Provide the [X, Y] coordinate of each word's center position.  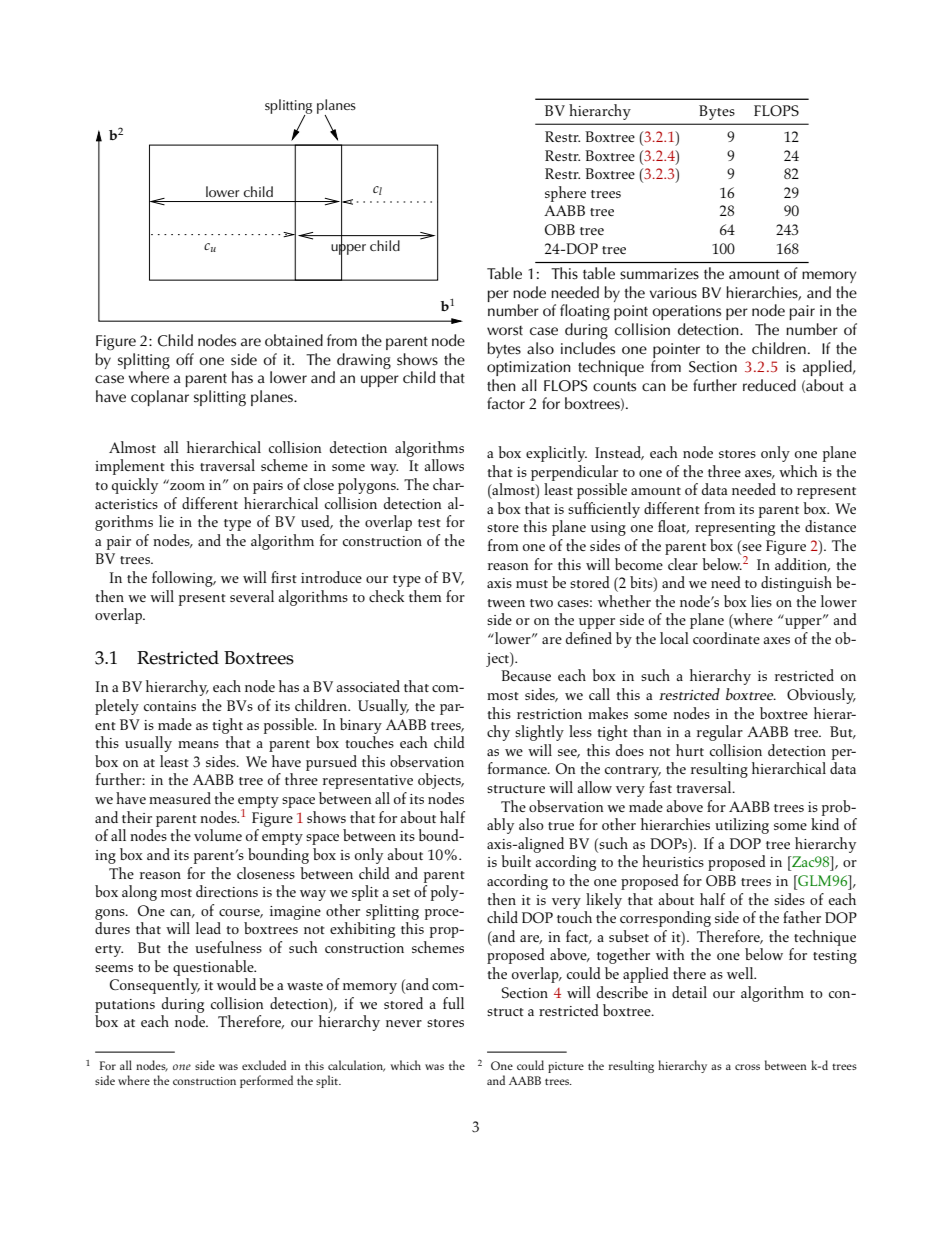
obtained [294, 340]
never [404, 1023]
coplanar [160, 398]
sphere [565, 194]
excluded [264, 1065]
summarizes [659, 274]
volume [218, 835]
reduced [769, 385]
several [252, 596]
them [425, 596]
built [516, 861]
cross [747, 1067]
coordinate [726, 638]
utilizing [742, 826]
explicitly [556, 454]
